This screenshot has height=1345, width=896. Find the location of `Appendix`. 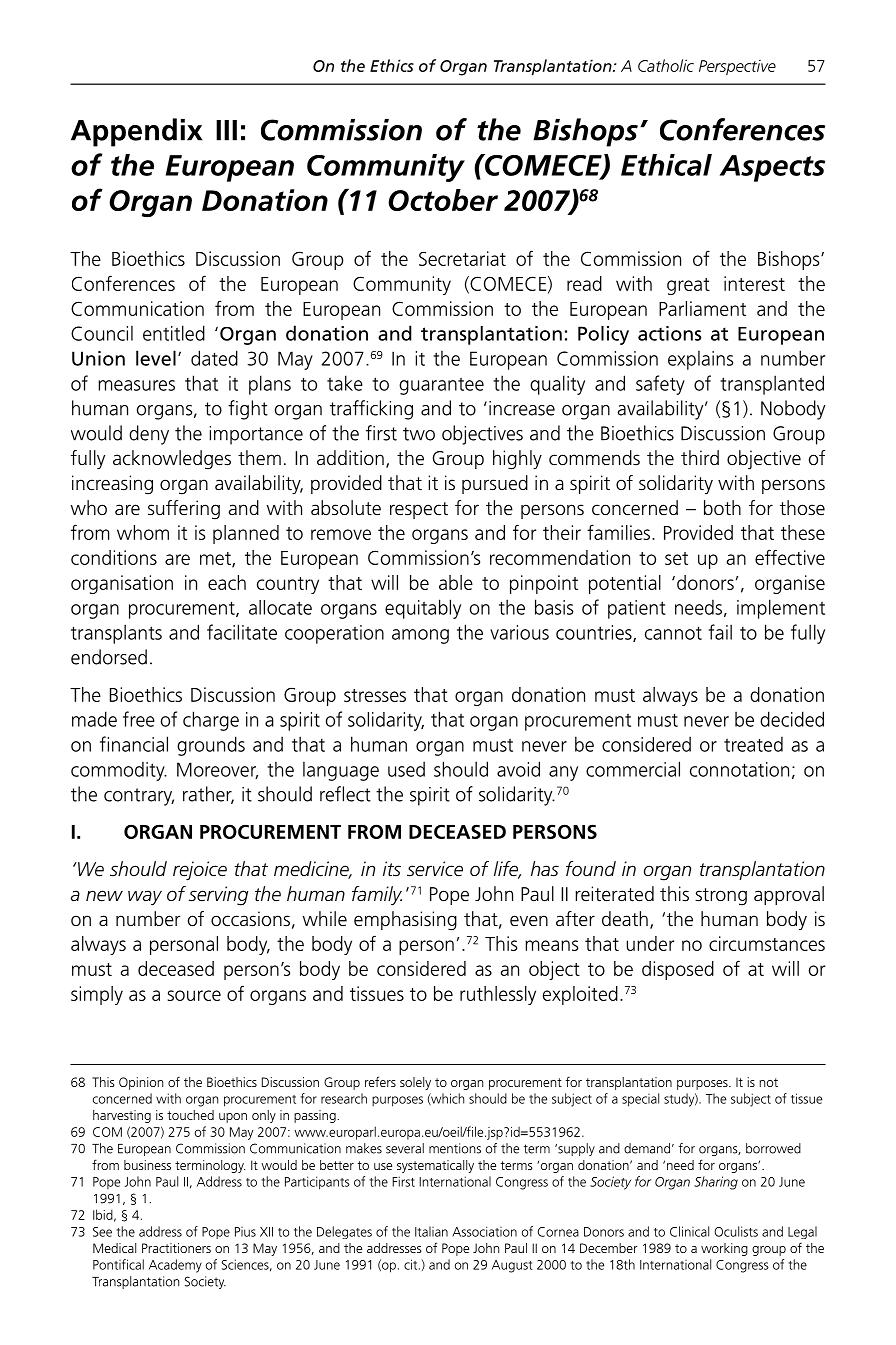

Appendix is located at coordinates (136, 132).
